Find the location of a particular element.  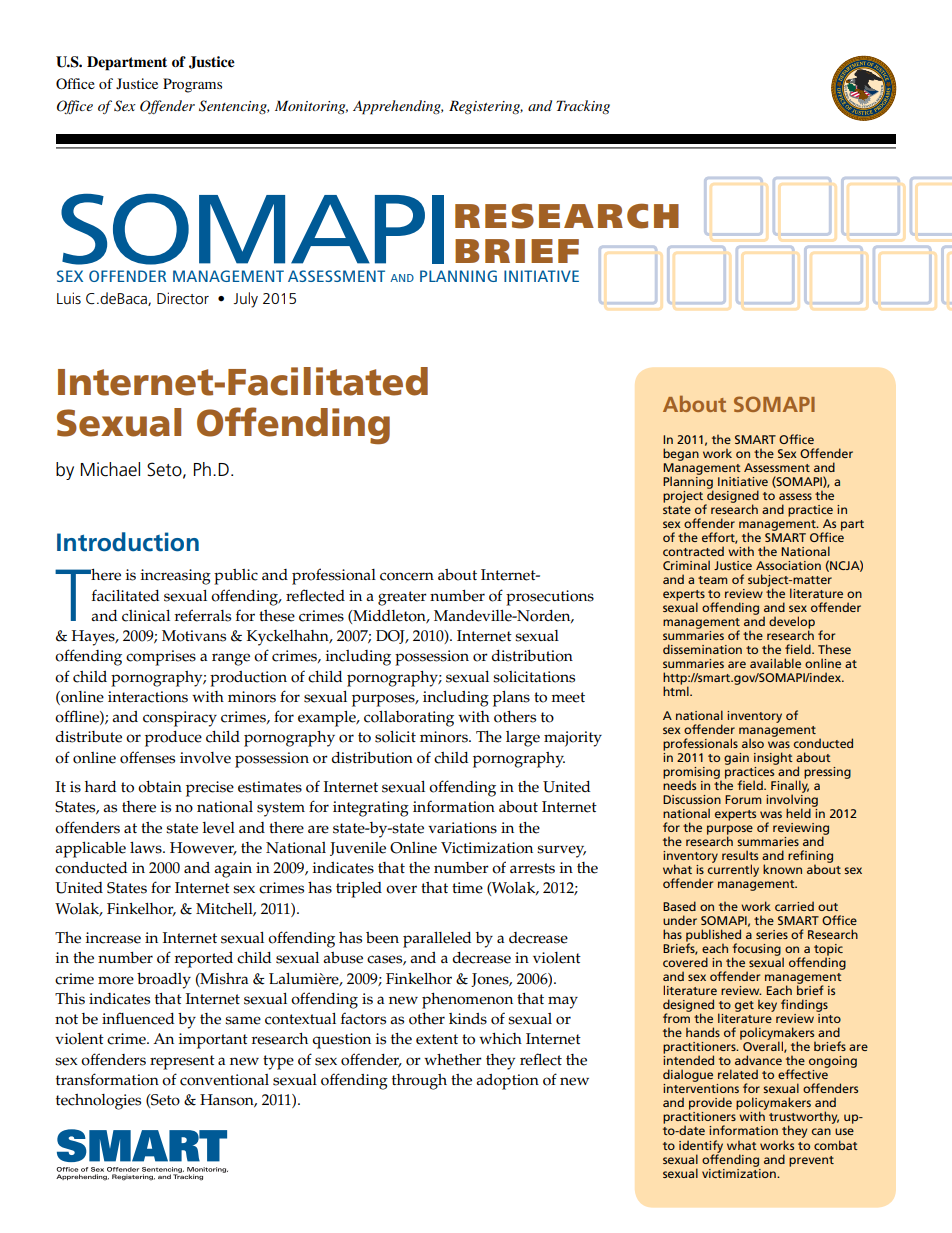

through is located at coordinates (419, 1082).
